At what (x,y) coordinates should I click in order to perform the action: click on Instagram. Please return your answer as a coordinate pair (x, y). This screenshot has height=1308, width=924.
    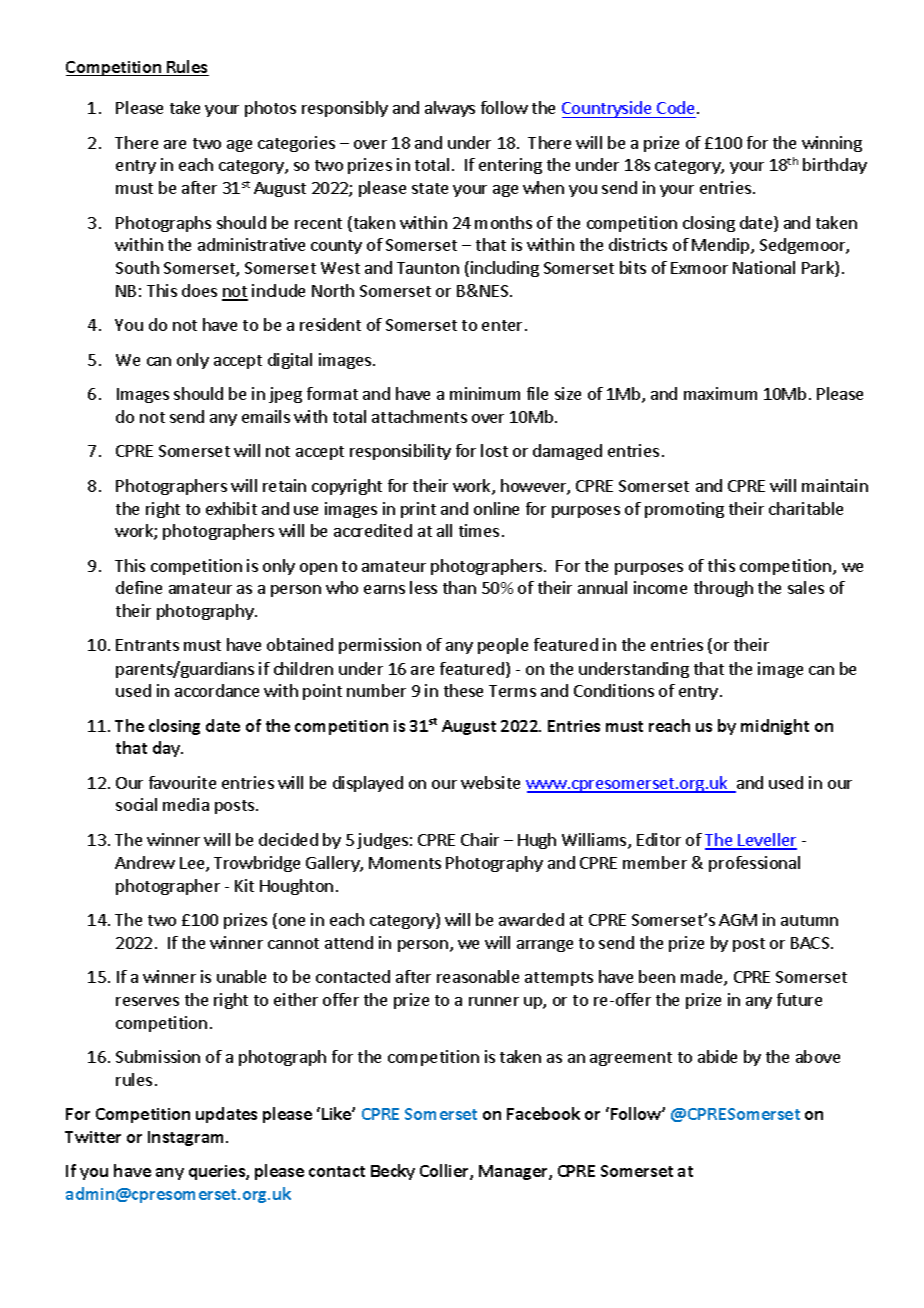
    Looking at the image, I should click on (187, 1138).
